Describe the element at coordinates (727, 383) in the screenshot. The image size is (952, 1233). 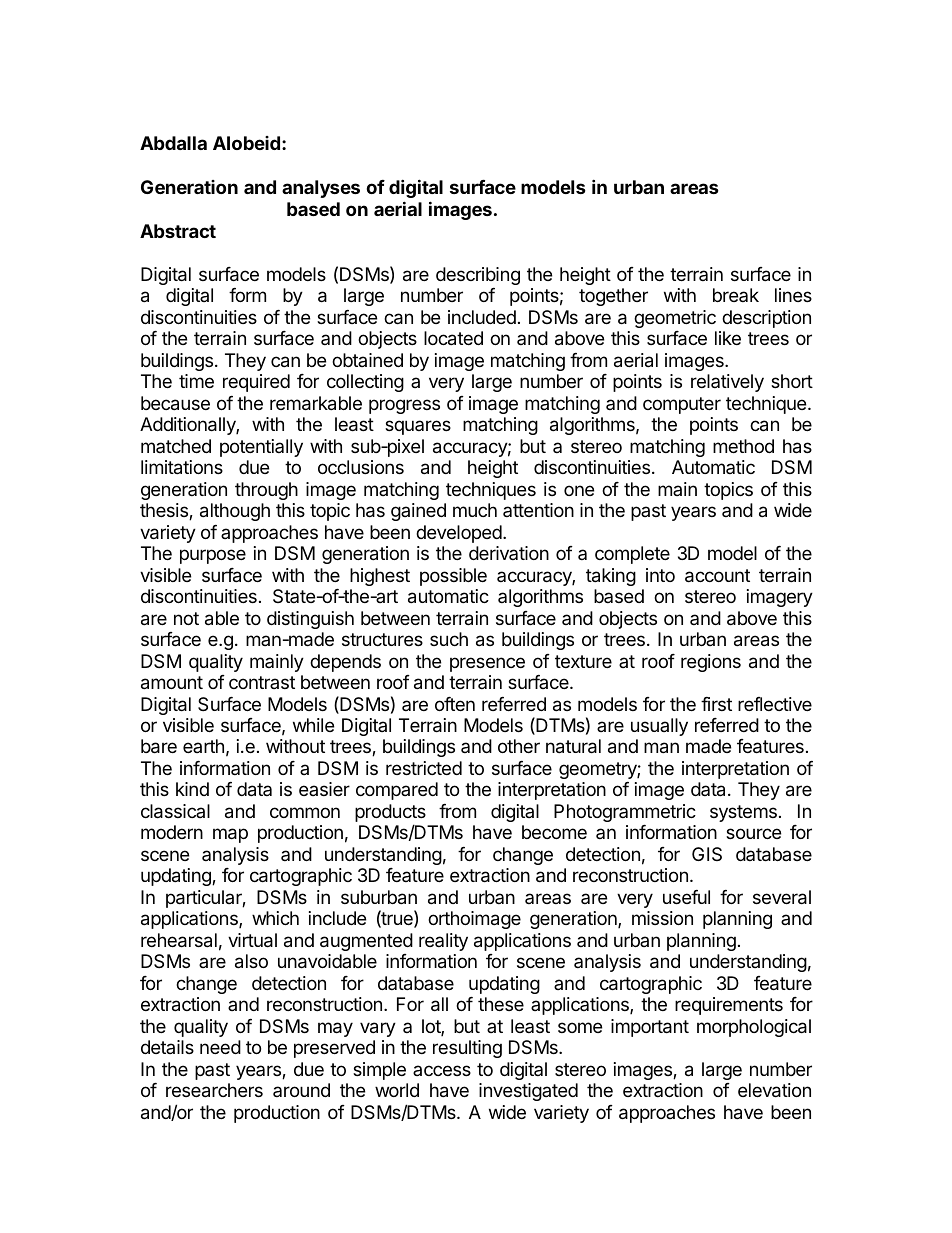
I see `relatively` at that location.
